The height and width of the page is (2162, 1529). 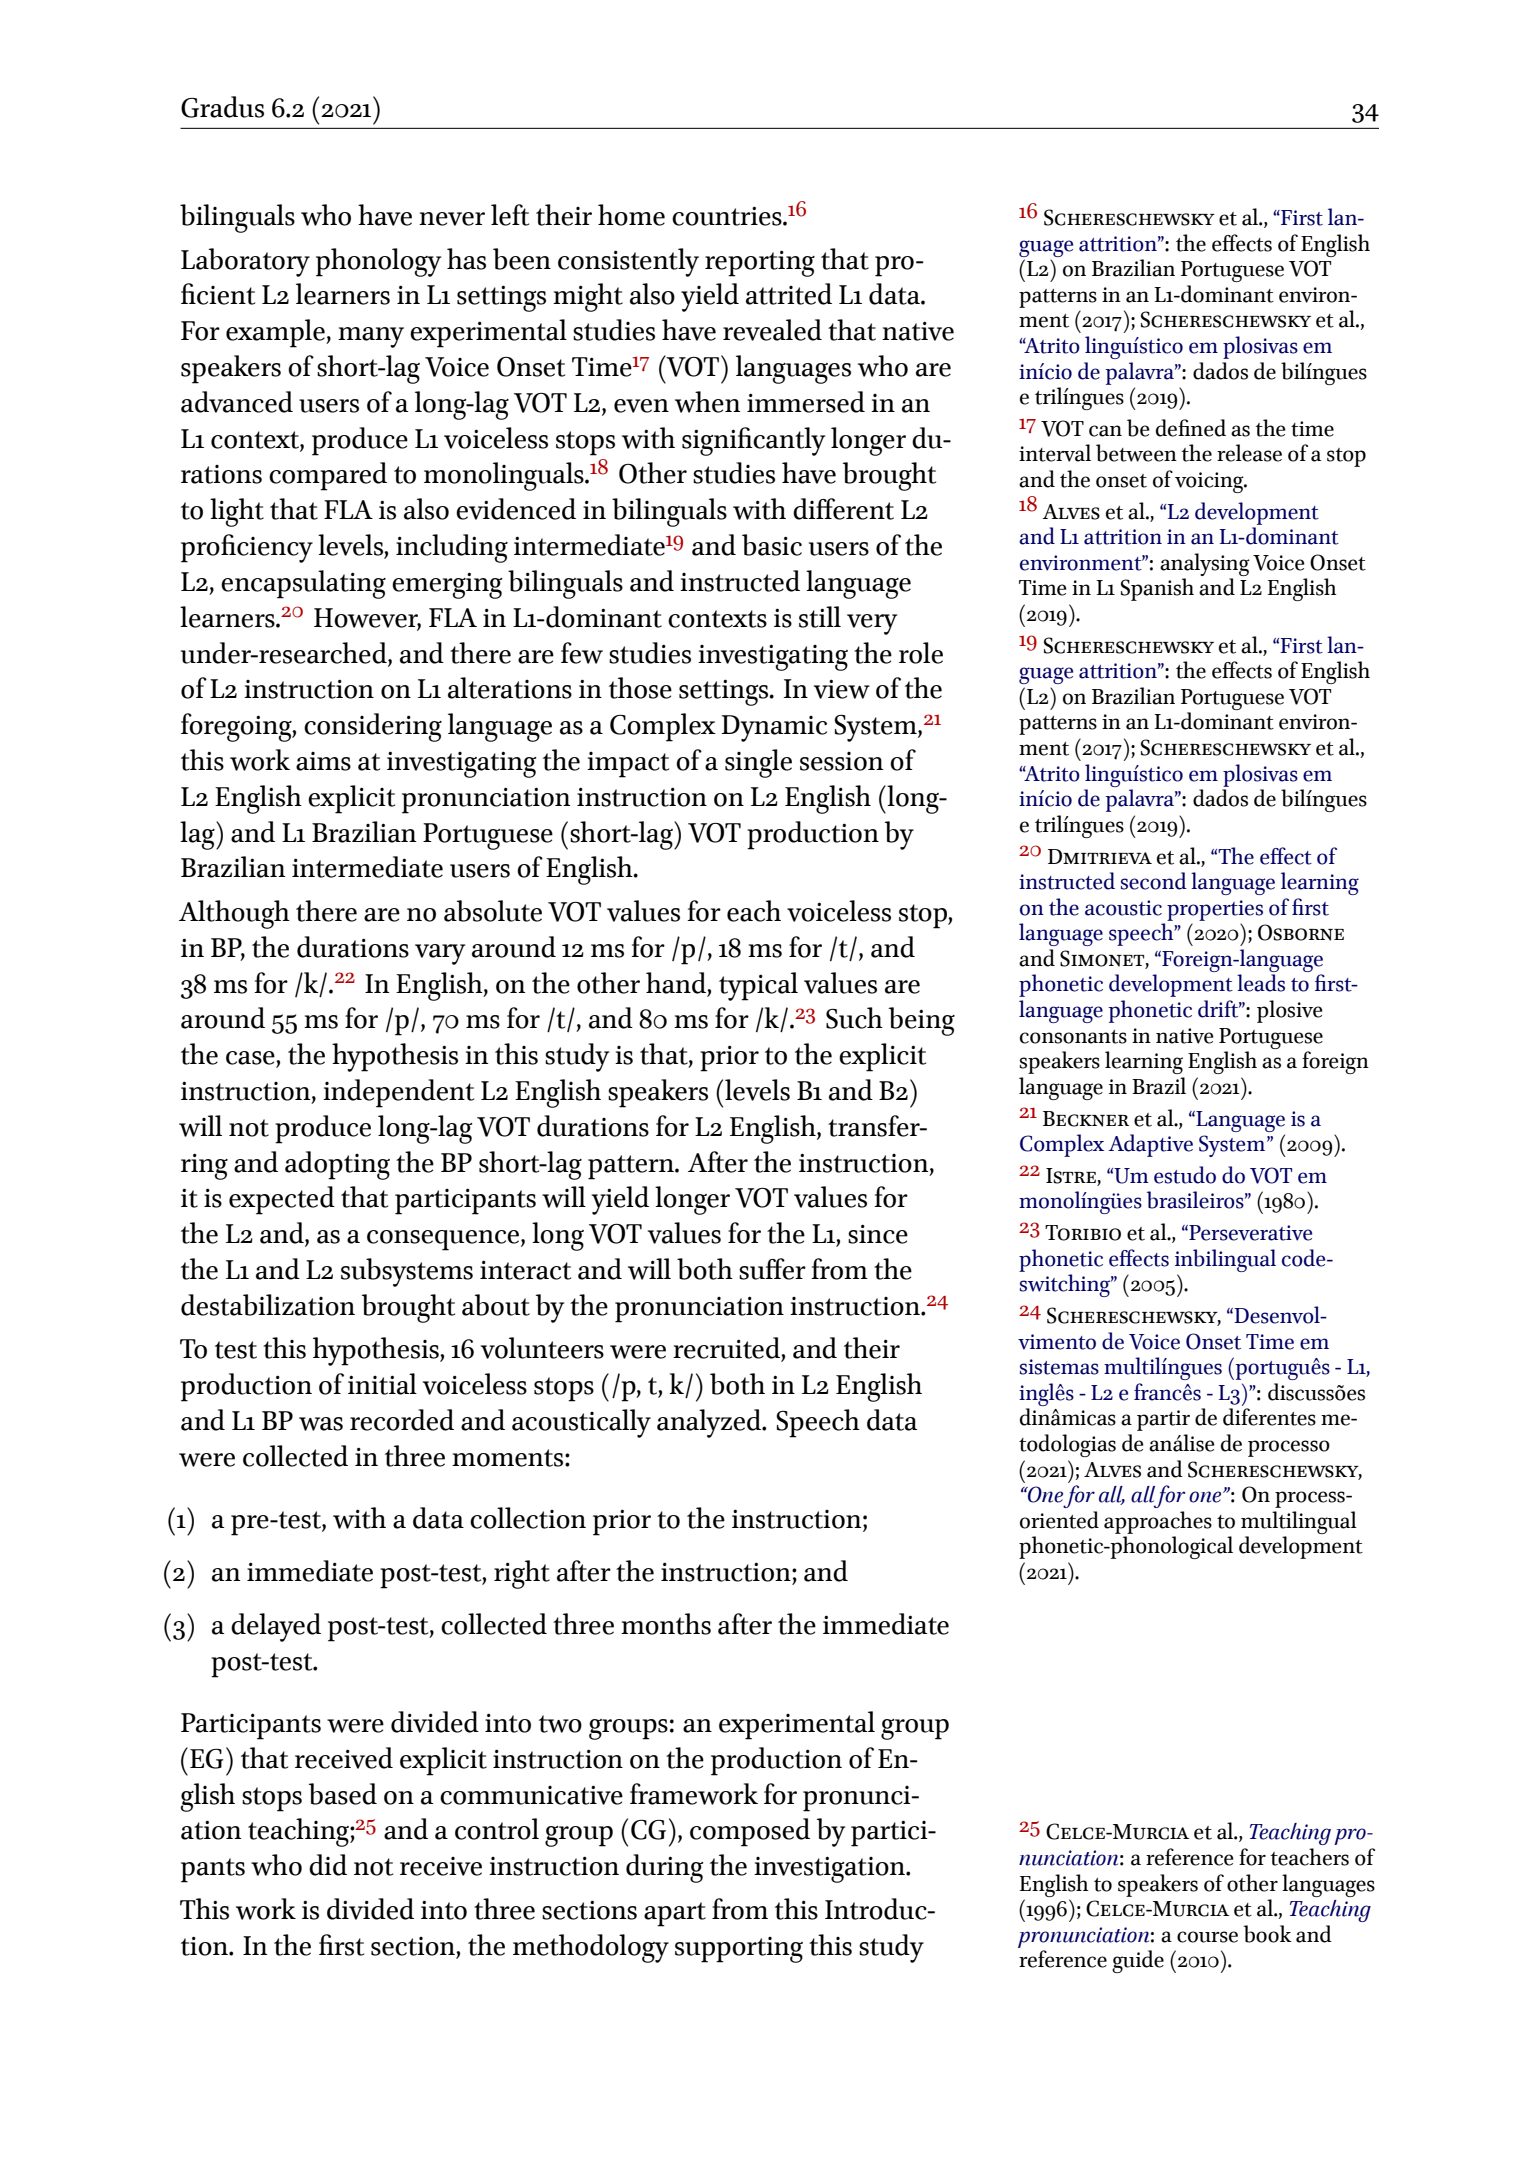 What do you see at coordinates (1191, 428) in the page?
I see `defined` at bounding box center [1191, 428].
